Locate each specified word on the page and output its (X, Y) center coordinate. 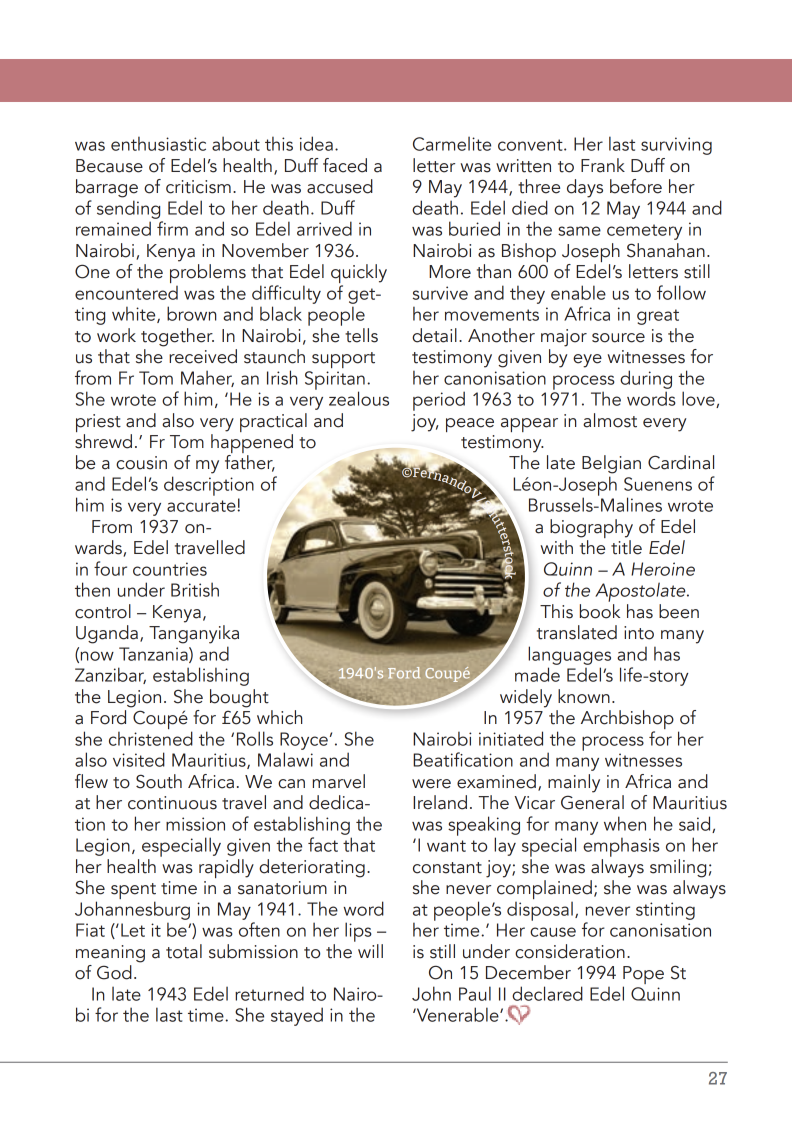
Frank (603, 165)
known (584, 696)
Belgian (611, 464)
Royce (304, 741)
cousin (141, 463)
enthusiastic (158, 143)
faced (345, 165)
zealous (359, 398)
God (114, 972)
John (431, 993)
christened (151, 738)
